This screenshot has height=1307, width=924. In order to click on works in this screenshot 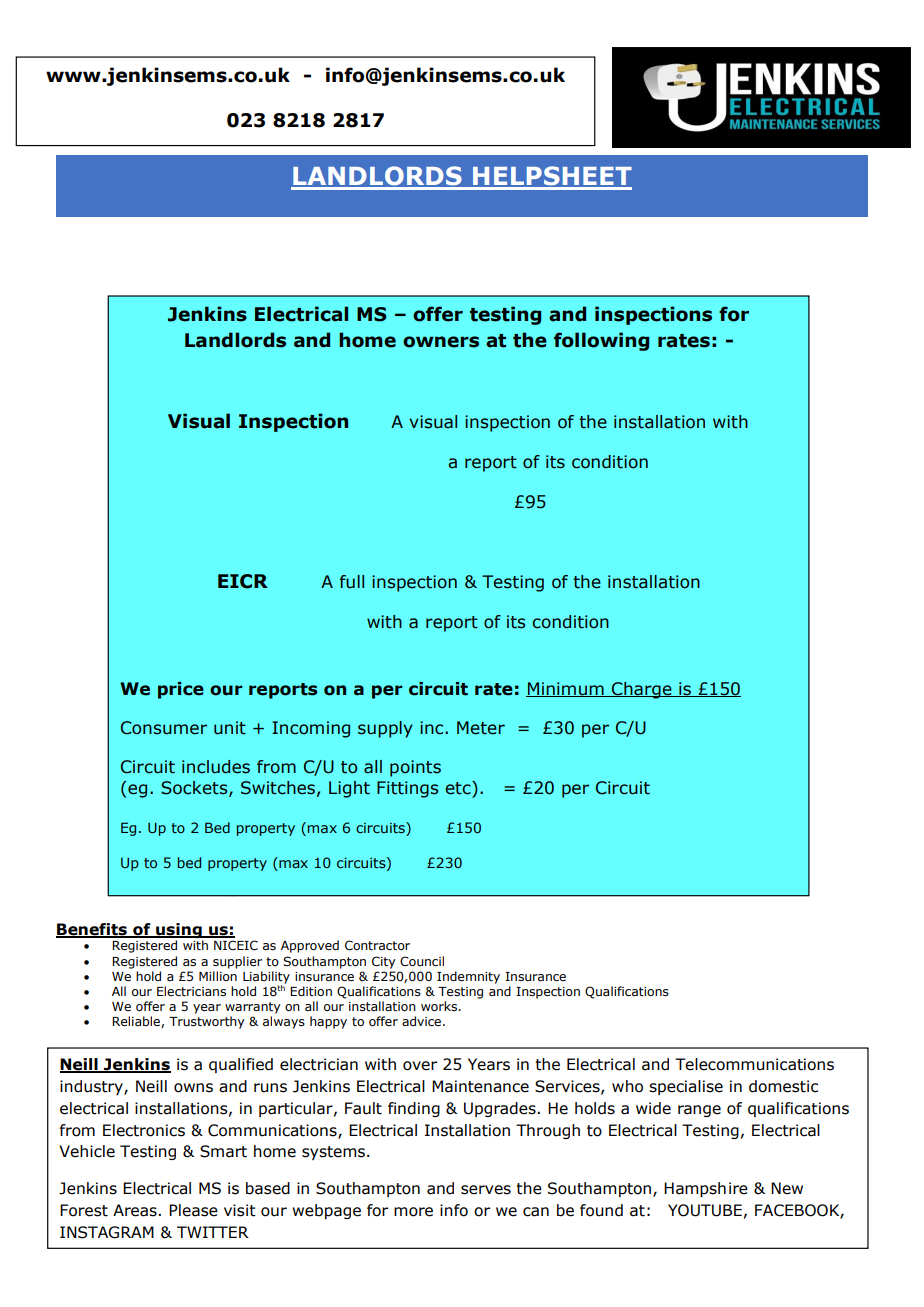, I will do `click(440, 1006)`.
